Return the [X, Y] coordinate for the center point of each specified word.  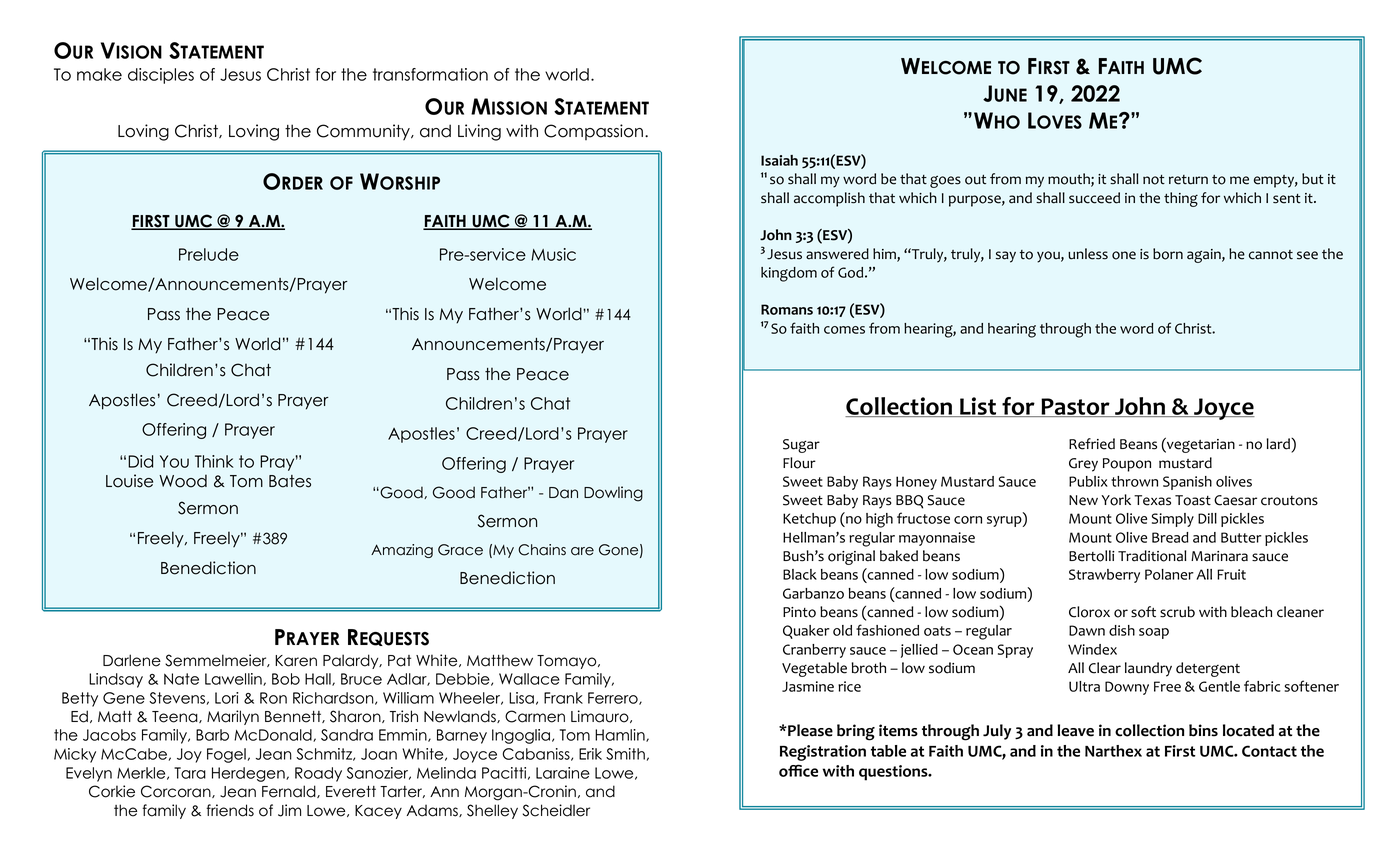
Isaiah [779, 160]
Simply [1173, 520]
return [1188, 180]
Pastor [1076, 407]
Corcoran [177, 791]
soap [1154, 633]
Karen [296, 661]
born [1168, 254]
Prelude [209, 254]
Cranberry [814, 651]
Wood [183, 481]
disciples [161, 76]
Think [214, 461]
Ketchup [809, 520]
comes [844, 330]
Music [553, 254]
